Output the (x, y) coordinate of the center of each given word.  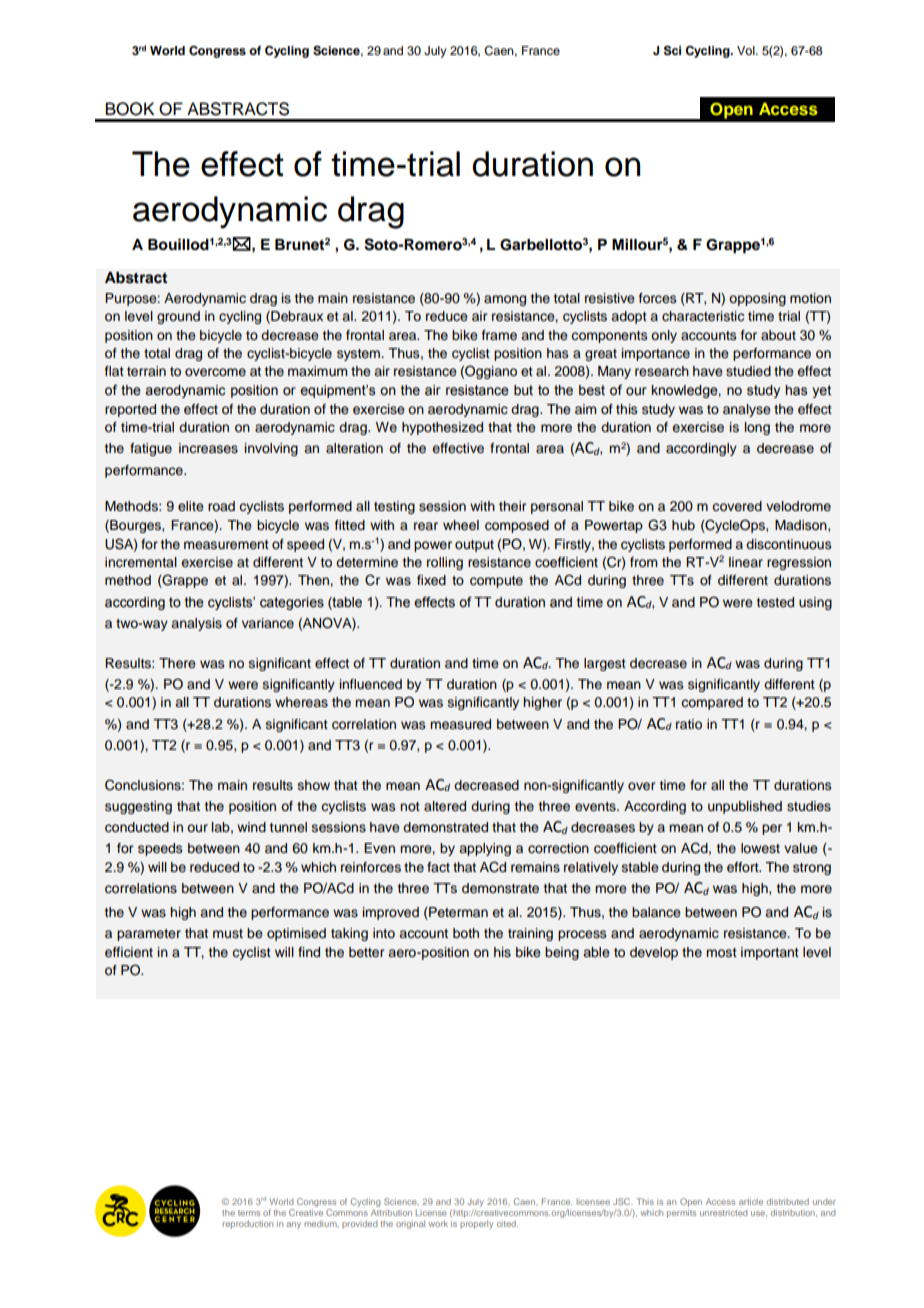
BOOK (130, 109)
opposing (757, 299)
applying (485, 849)
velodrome (798, 506)
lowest (760, 848)
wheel (461, 525)
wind (251, 827)
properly (476, 1224)
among (505, 300)
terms (249, 1213)
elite (191, 506)
